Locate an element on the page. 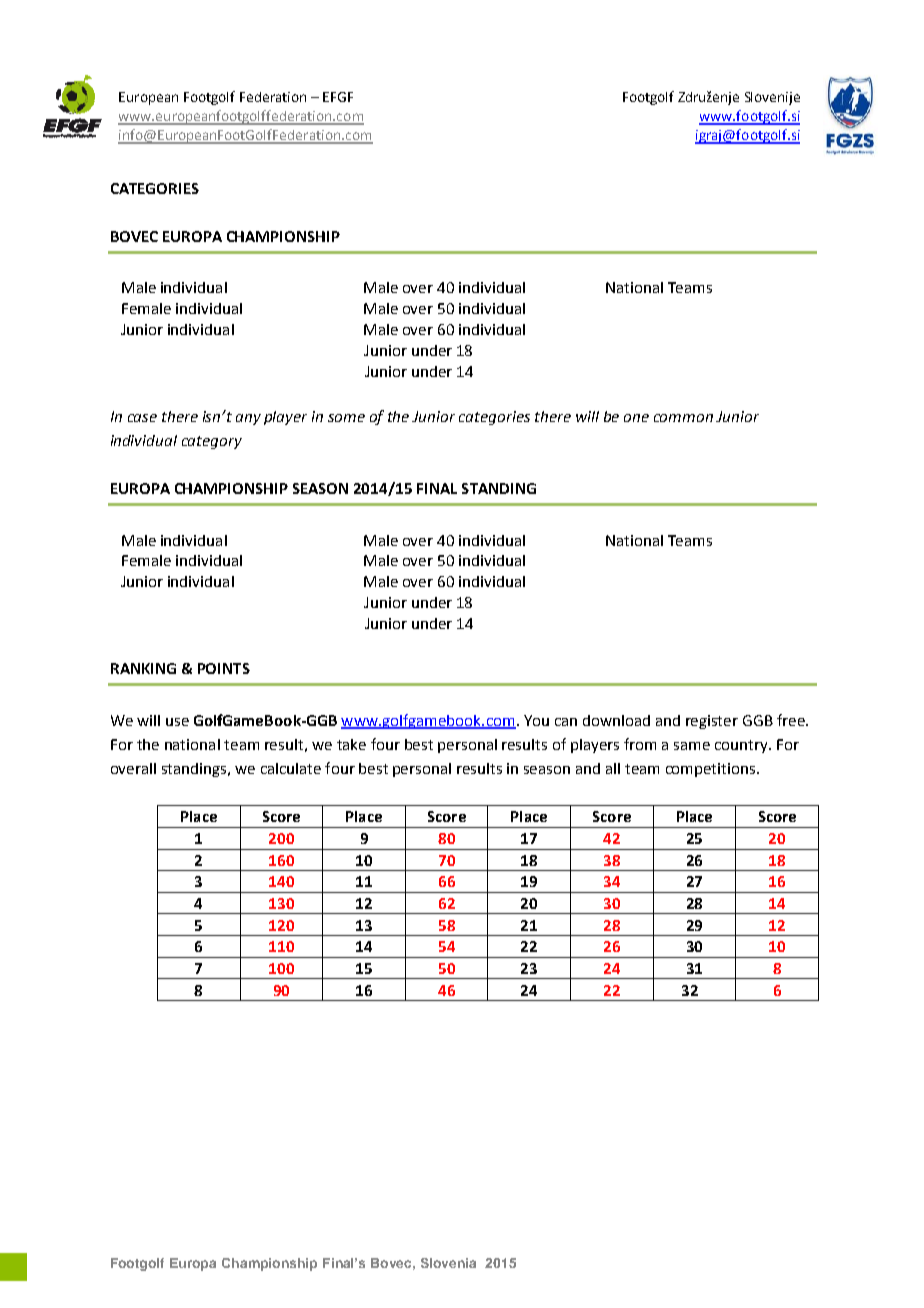 Image resolution: width=924 pixels, height=1308 pixels. competitions is located at coordinates (712, 770).
